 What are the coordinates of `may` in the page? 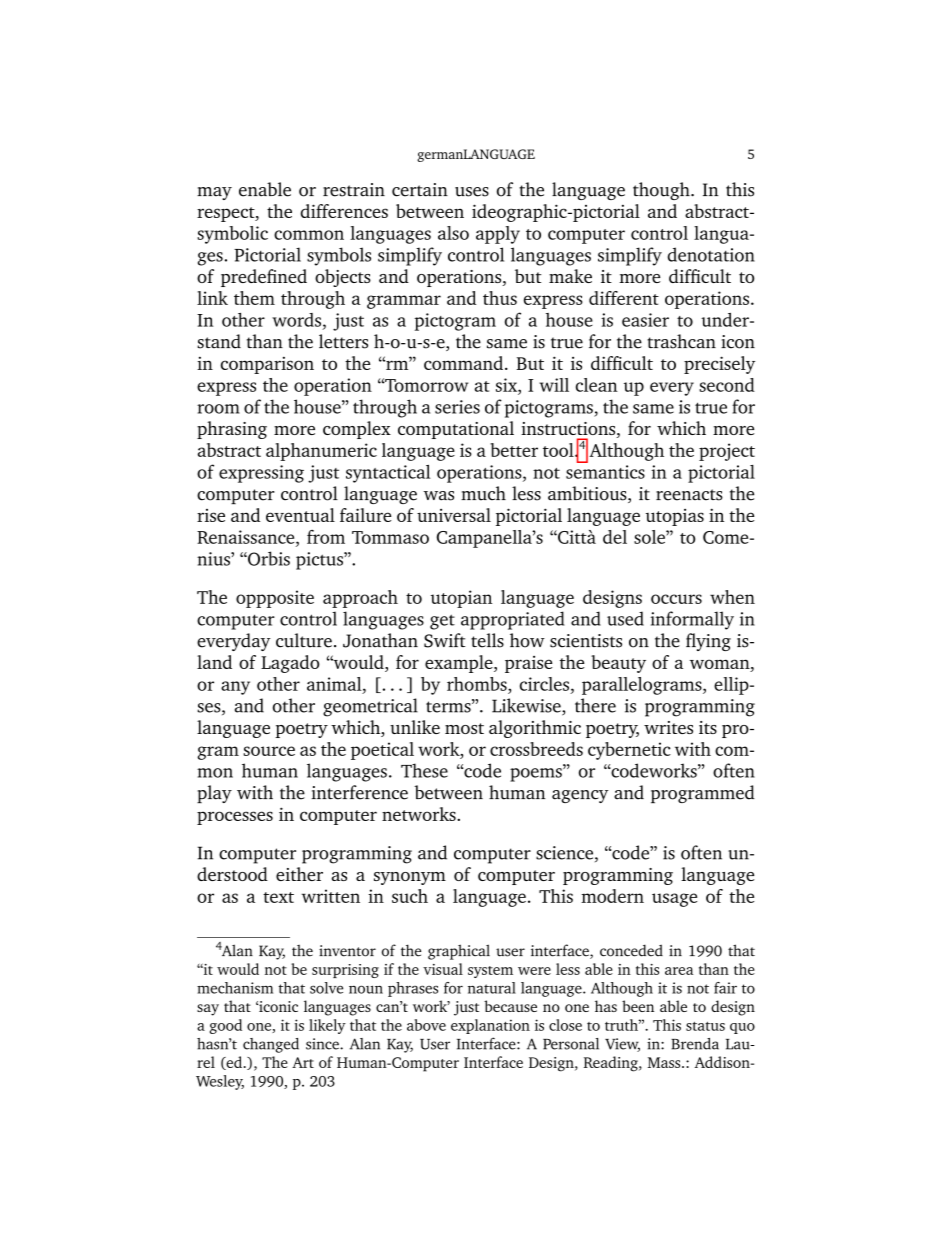 It's located at (214, 193).
